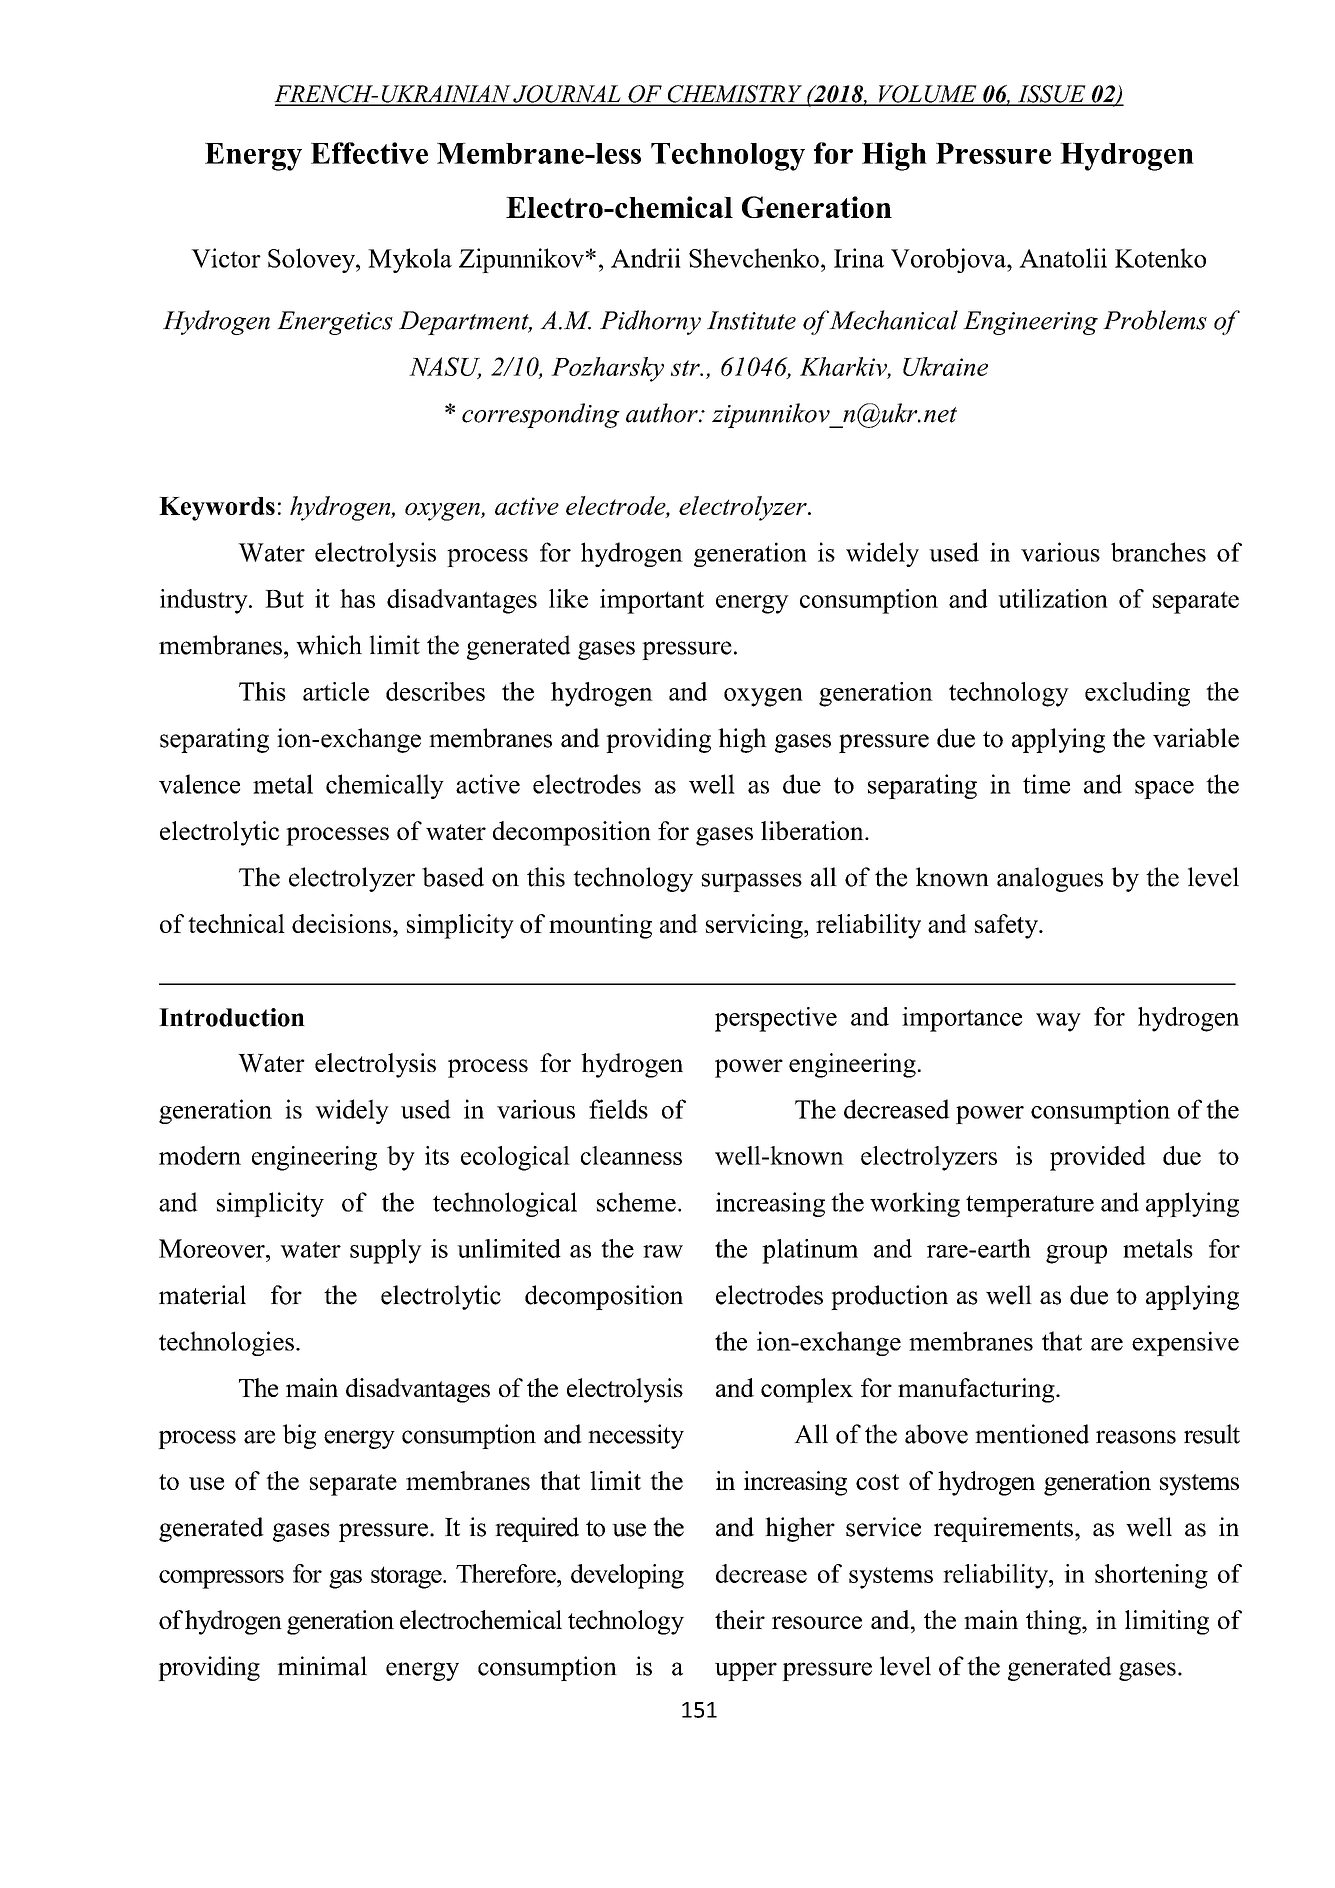 The height and width of the page is (1888, 1335). What do you see at coordinates (1050, 879) in the page?
I see `analogues` at bounding box center [1050, 879].
